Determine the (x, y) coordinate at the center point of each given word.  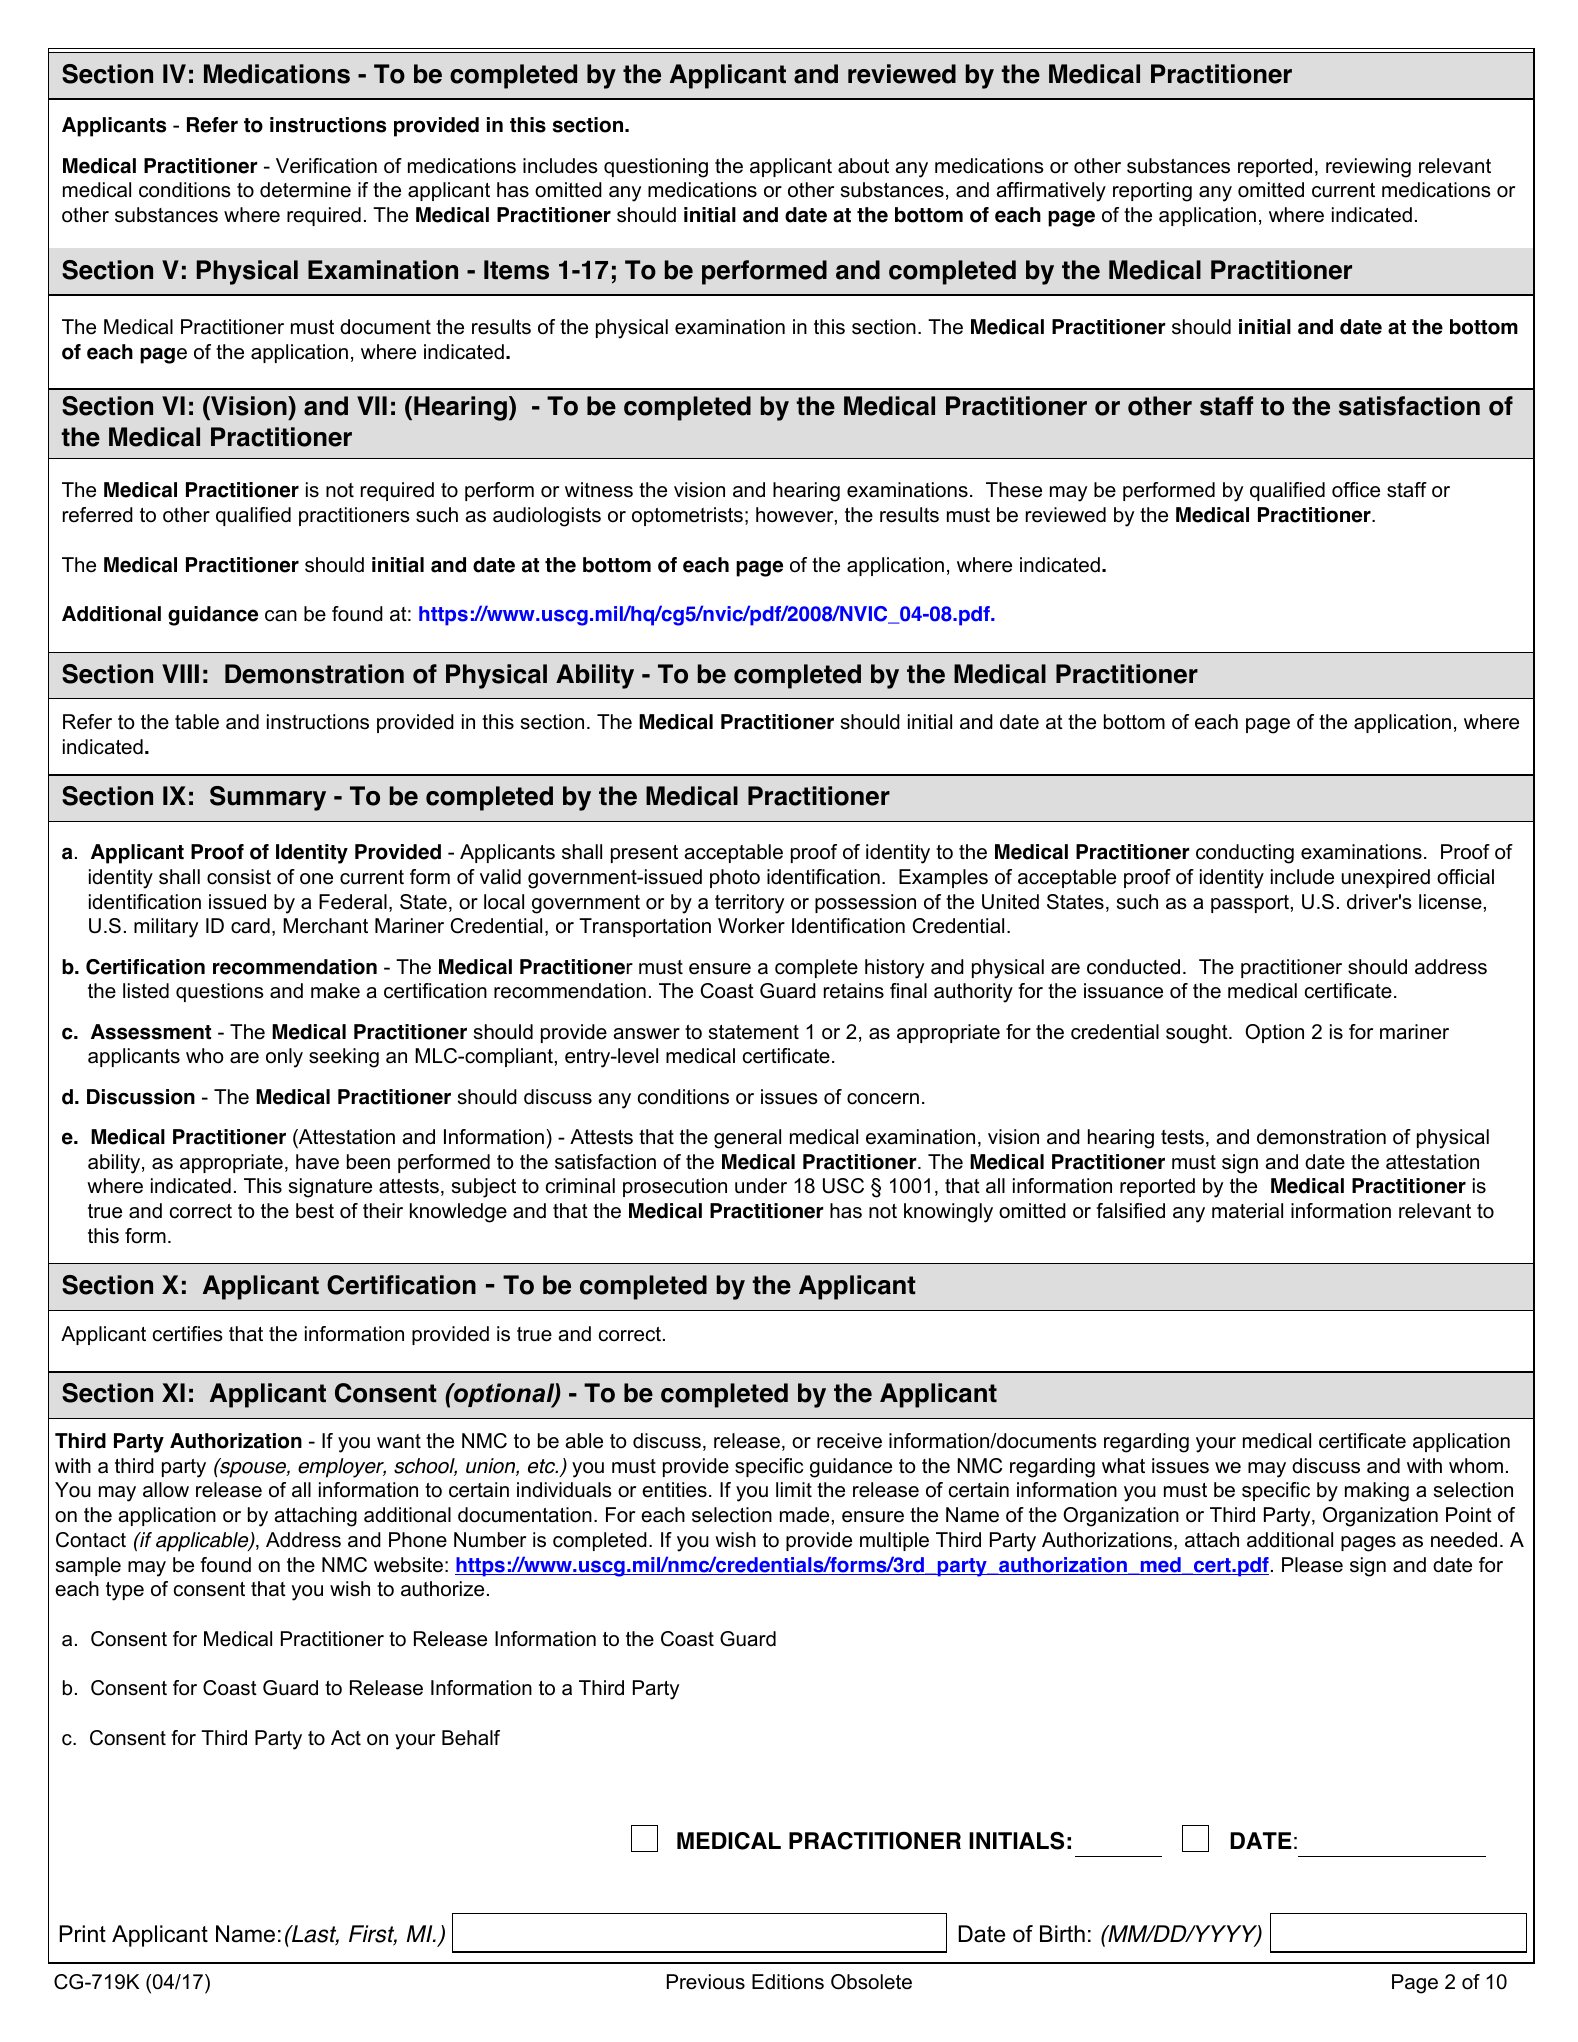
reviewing (1368, 168)
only (284, 1058)
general (747, 1139)
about (863, 166)
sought (1198, 1034)
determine (305, 190)
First (373, 1935)
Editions (788, 1982)
